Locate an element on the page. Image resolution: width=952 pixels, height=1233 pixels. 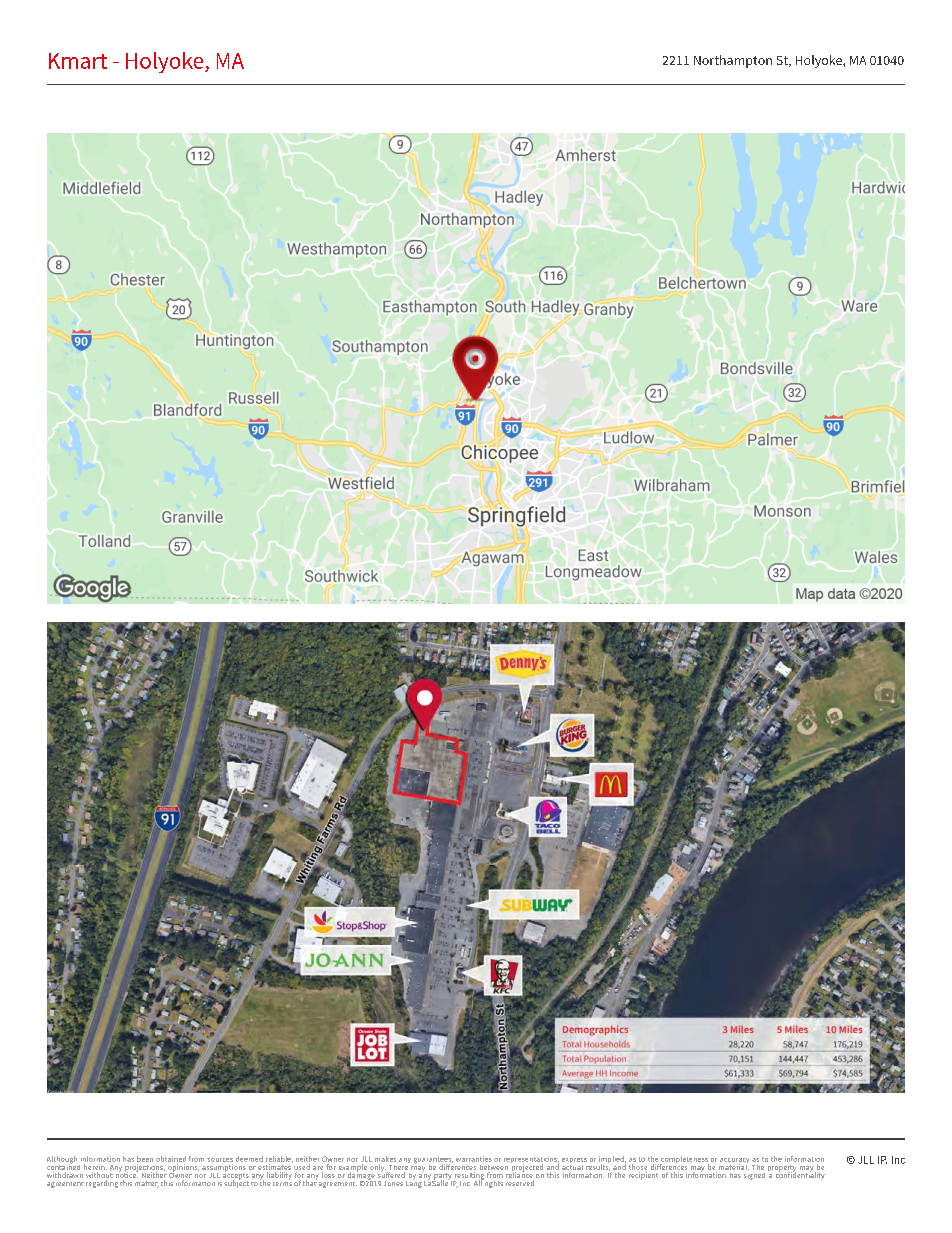
Northampton is located at coordinates (733, 61).
